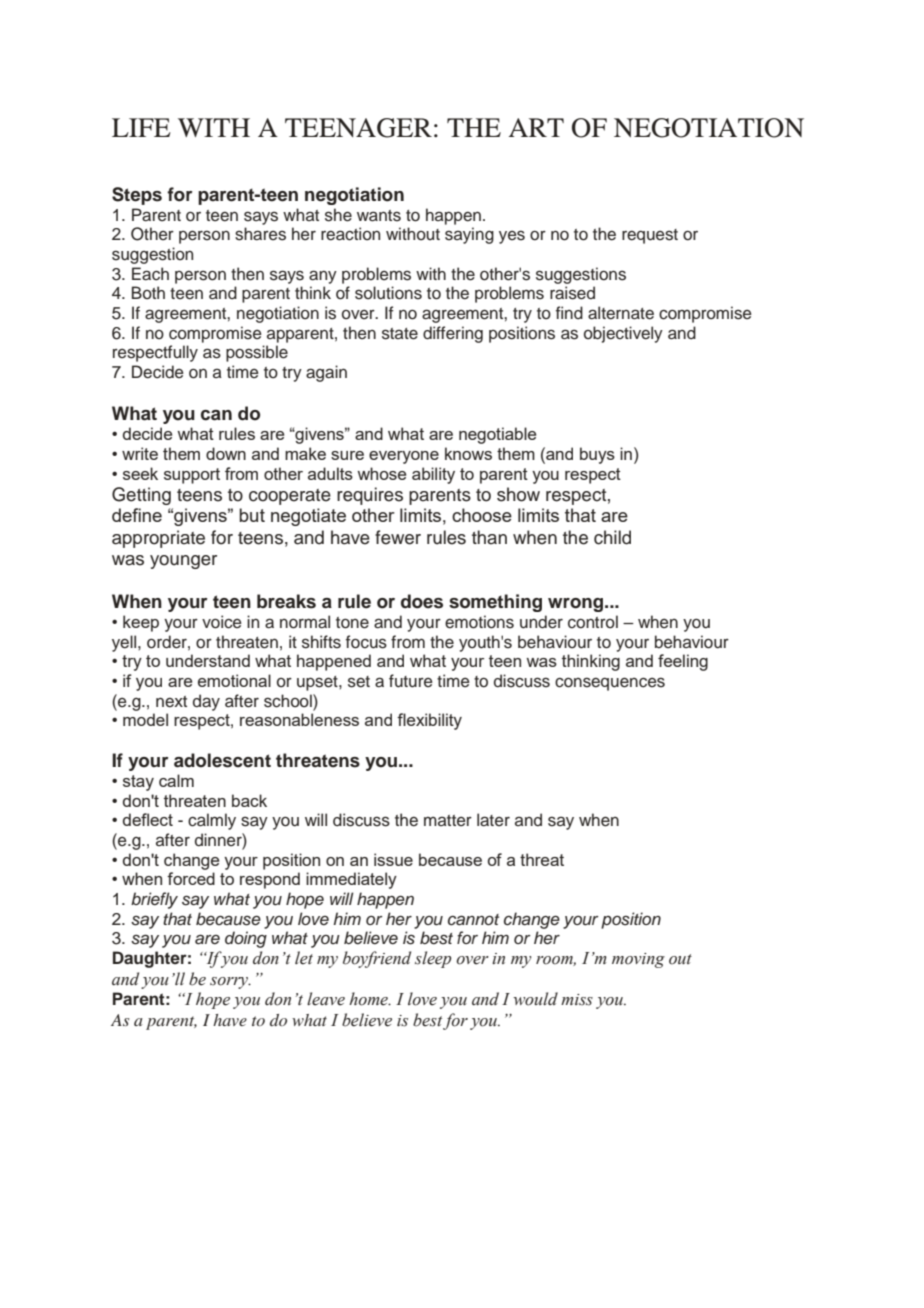 The height and width of the image is (1308, 924). Describe the element at coordinates (398, 537) in the image. I see `fewer` at that location.
